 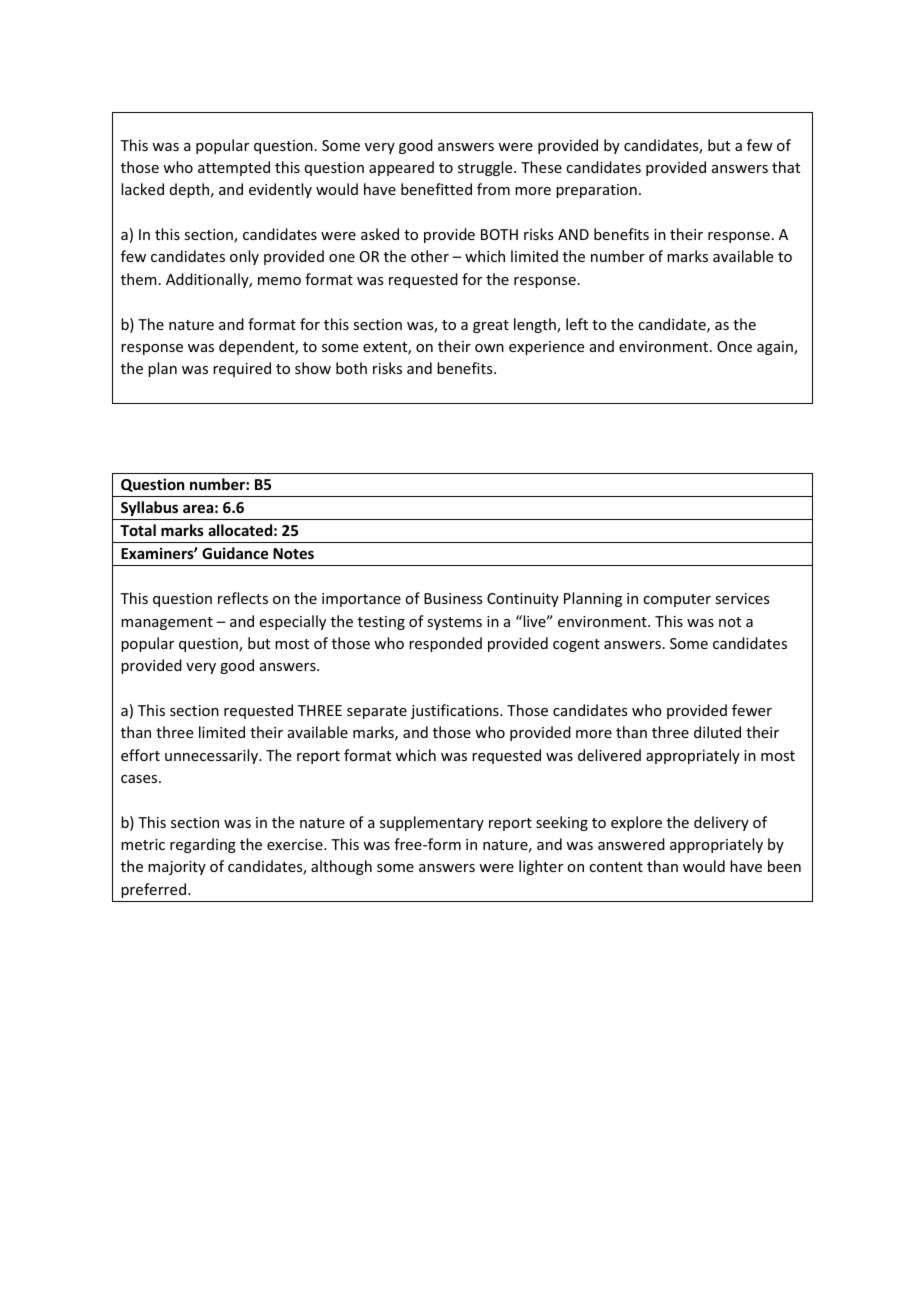 What do you see at coordinates (242, 369) in the screenshot?
I see `required` at bounding box center [242, 369].
